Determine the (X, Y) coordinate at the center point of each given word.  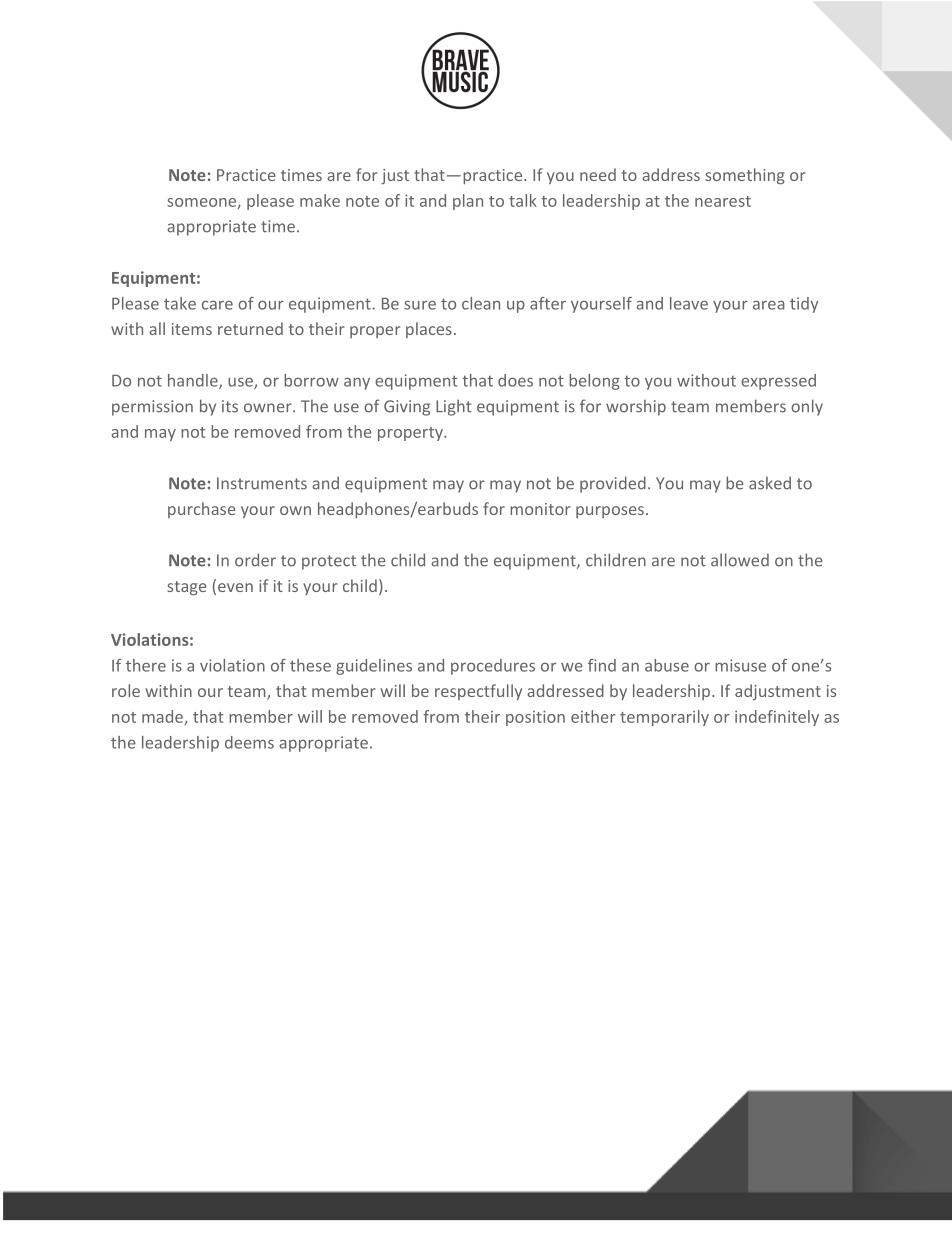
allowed (740, 560)
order (255, 560)
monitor (540, 509)
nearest (723, 201)
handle (194, 381)
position (535, 718)
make (320, 200)
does (515, 380)
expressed (778, 382)
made (162, 716)
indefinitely (777, 718)
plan (468, 202)
